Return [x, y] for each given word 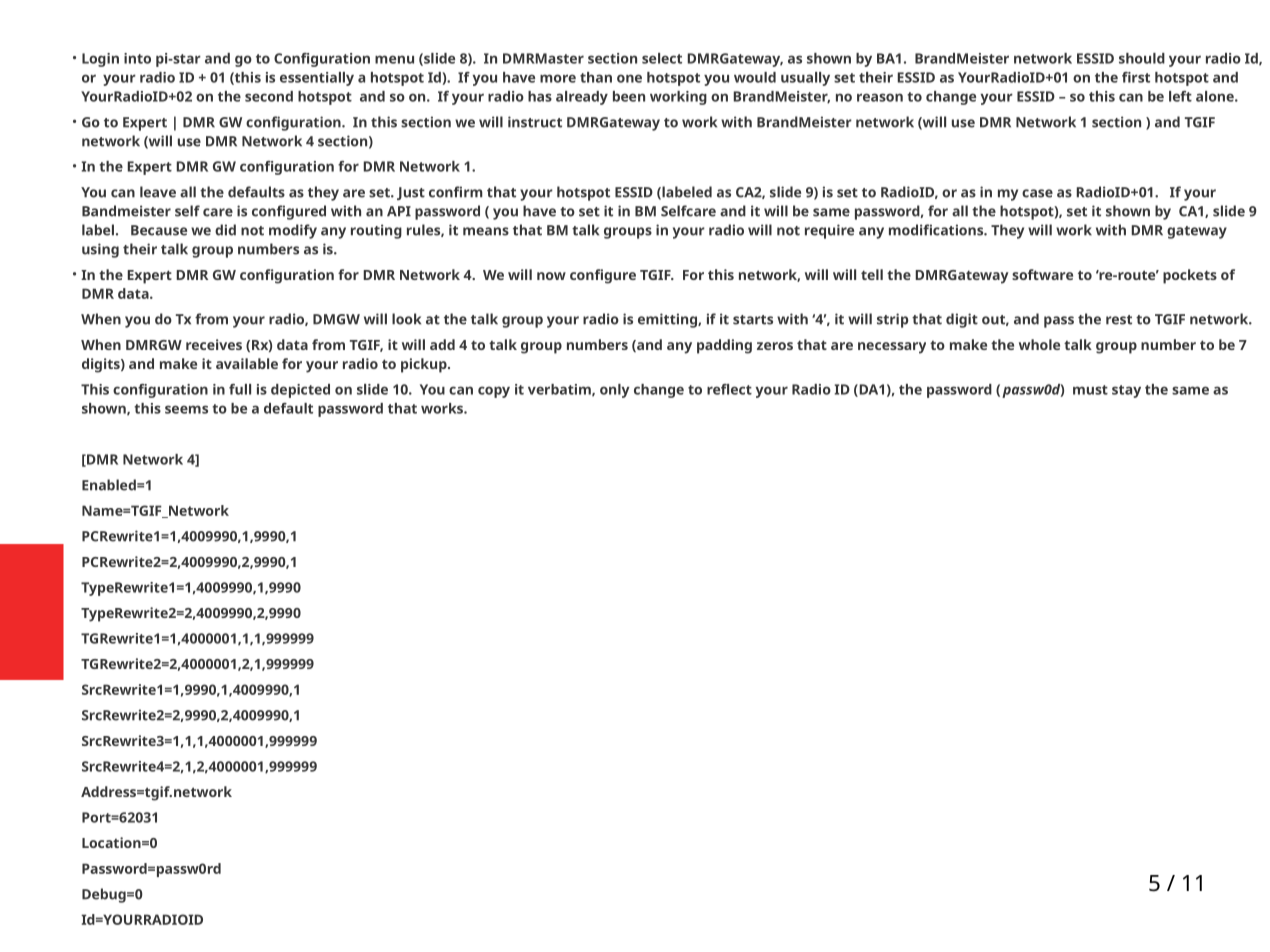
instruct [535, 122]
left [1180, 96]
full [240, 389]
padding [724, 346]
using [100, 250]
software [1042, 274]
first [1136, 77]
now [551, 276]
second [269, 96]
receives [214, 344]
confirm [456, 192]
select [662, 58]
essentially [317, 79]
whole [1039, 344]
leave [158, 192]
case [1037, 193]
